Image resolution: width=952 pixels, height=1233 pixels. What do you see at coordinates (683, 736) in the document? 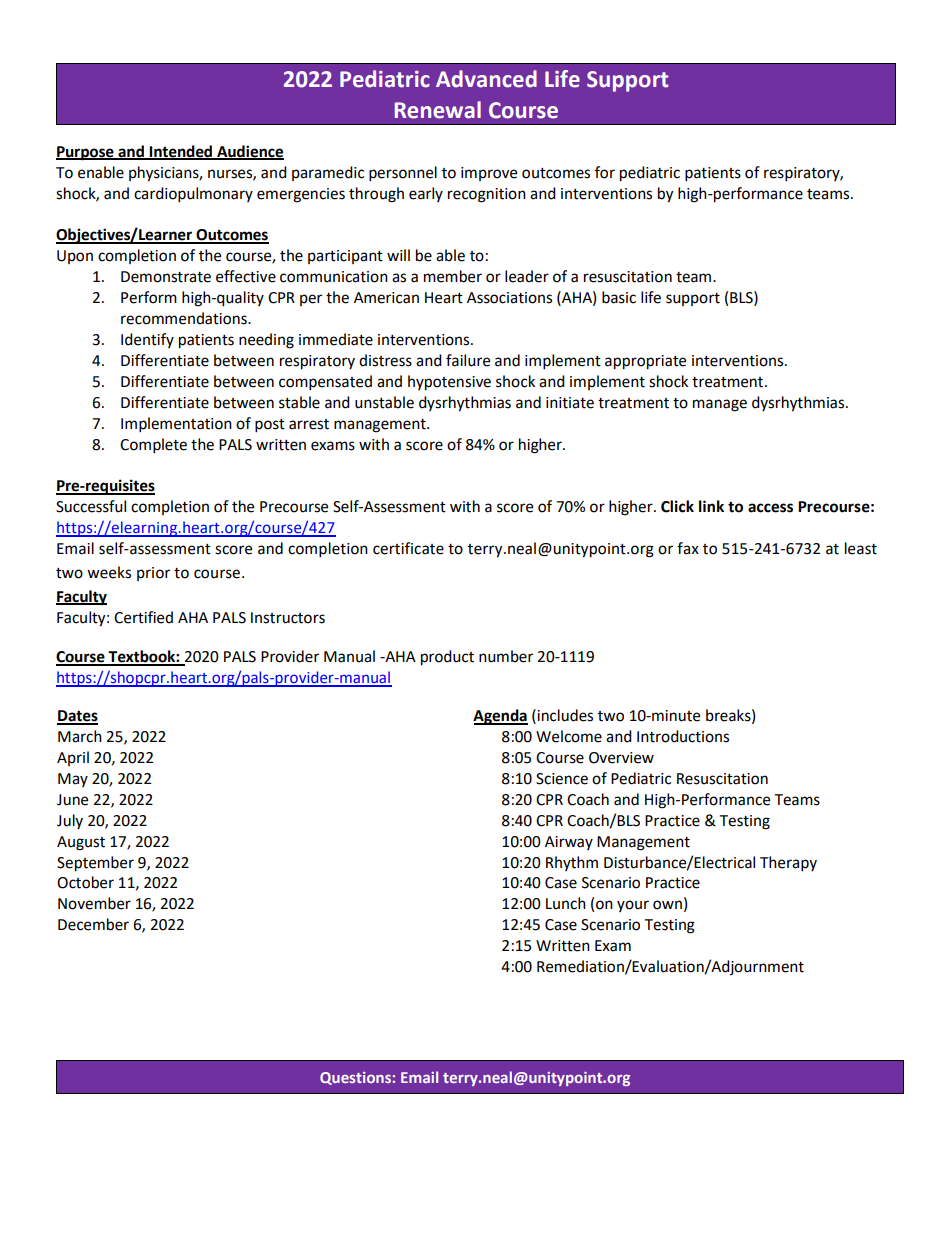
I see `Introductions` at bounding box center [683, 736].
